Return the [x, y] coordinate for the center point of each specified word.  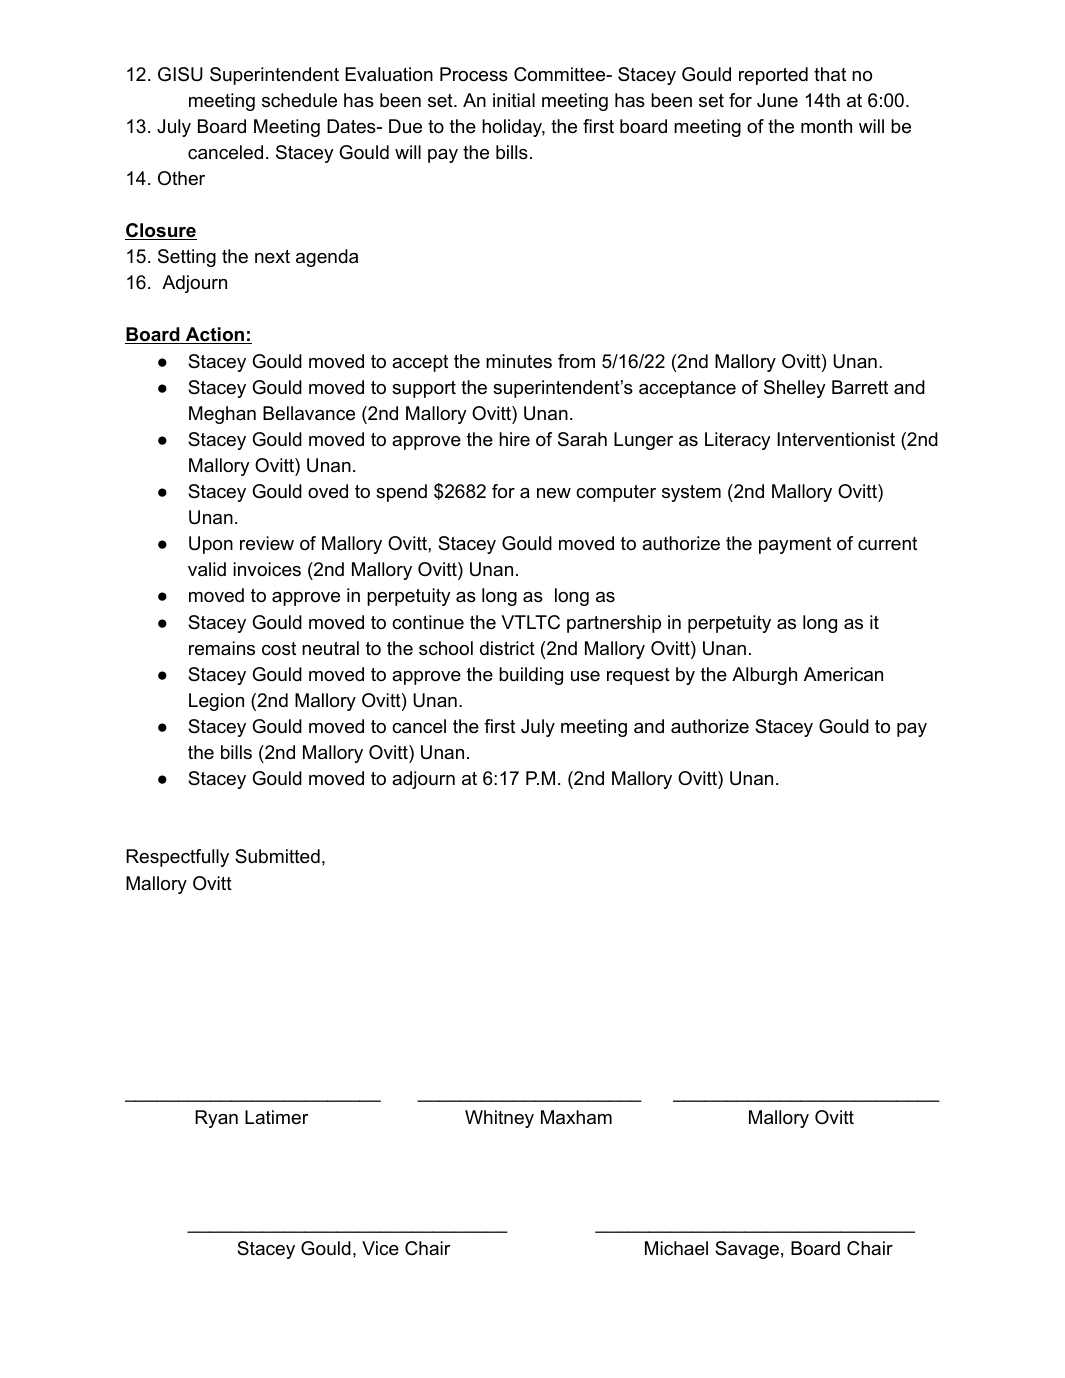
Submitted [277, 856]
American [843, 674]
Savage [747, 1250]
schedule [299, 100]
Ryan [216, 1119]
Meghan [222, 415]
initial [514, 100]
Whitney [499, 1119]
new [554, 493]
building [531, 676]
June [777, 100]
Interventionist [836, 439]
